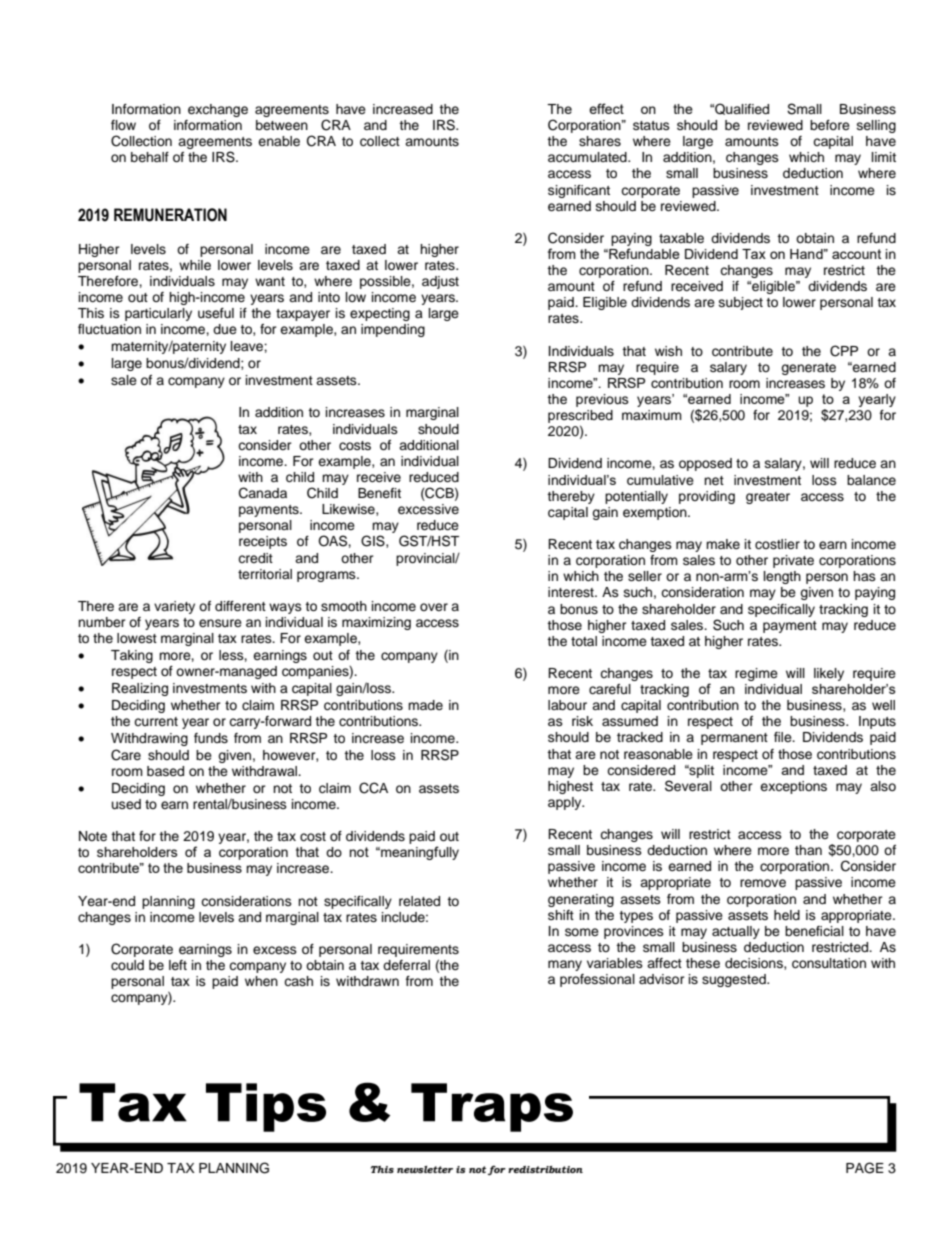 Image resolution: width=952 pixels, height=1233 pixels. Describe the element at coordinates (434, 607) in the screenshot. I see `over` at that location.
